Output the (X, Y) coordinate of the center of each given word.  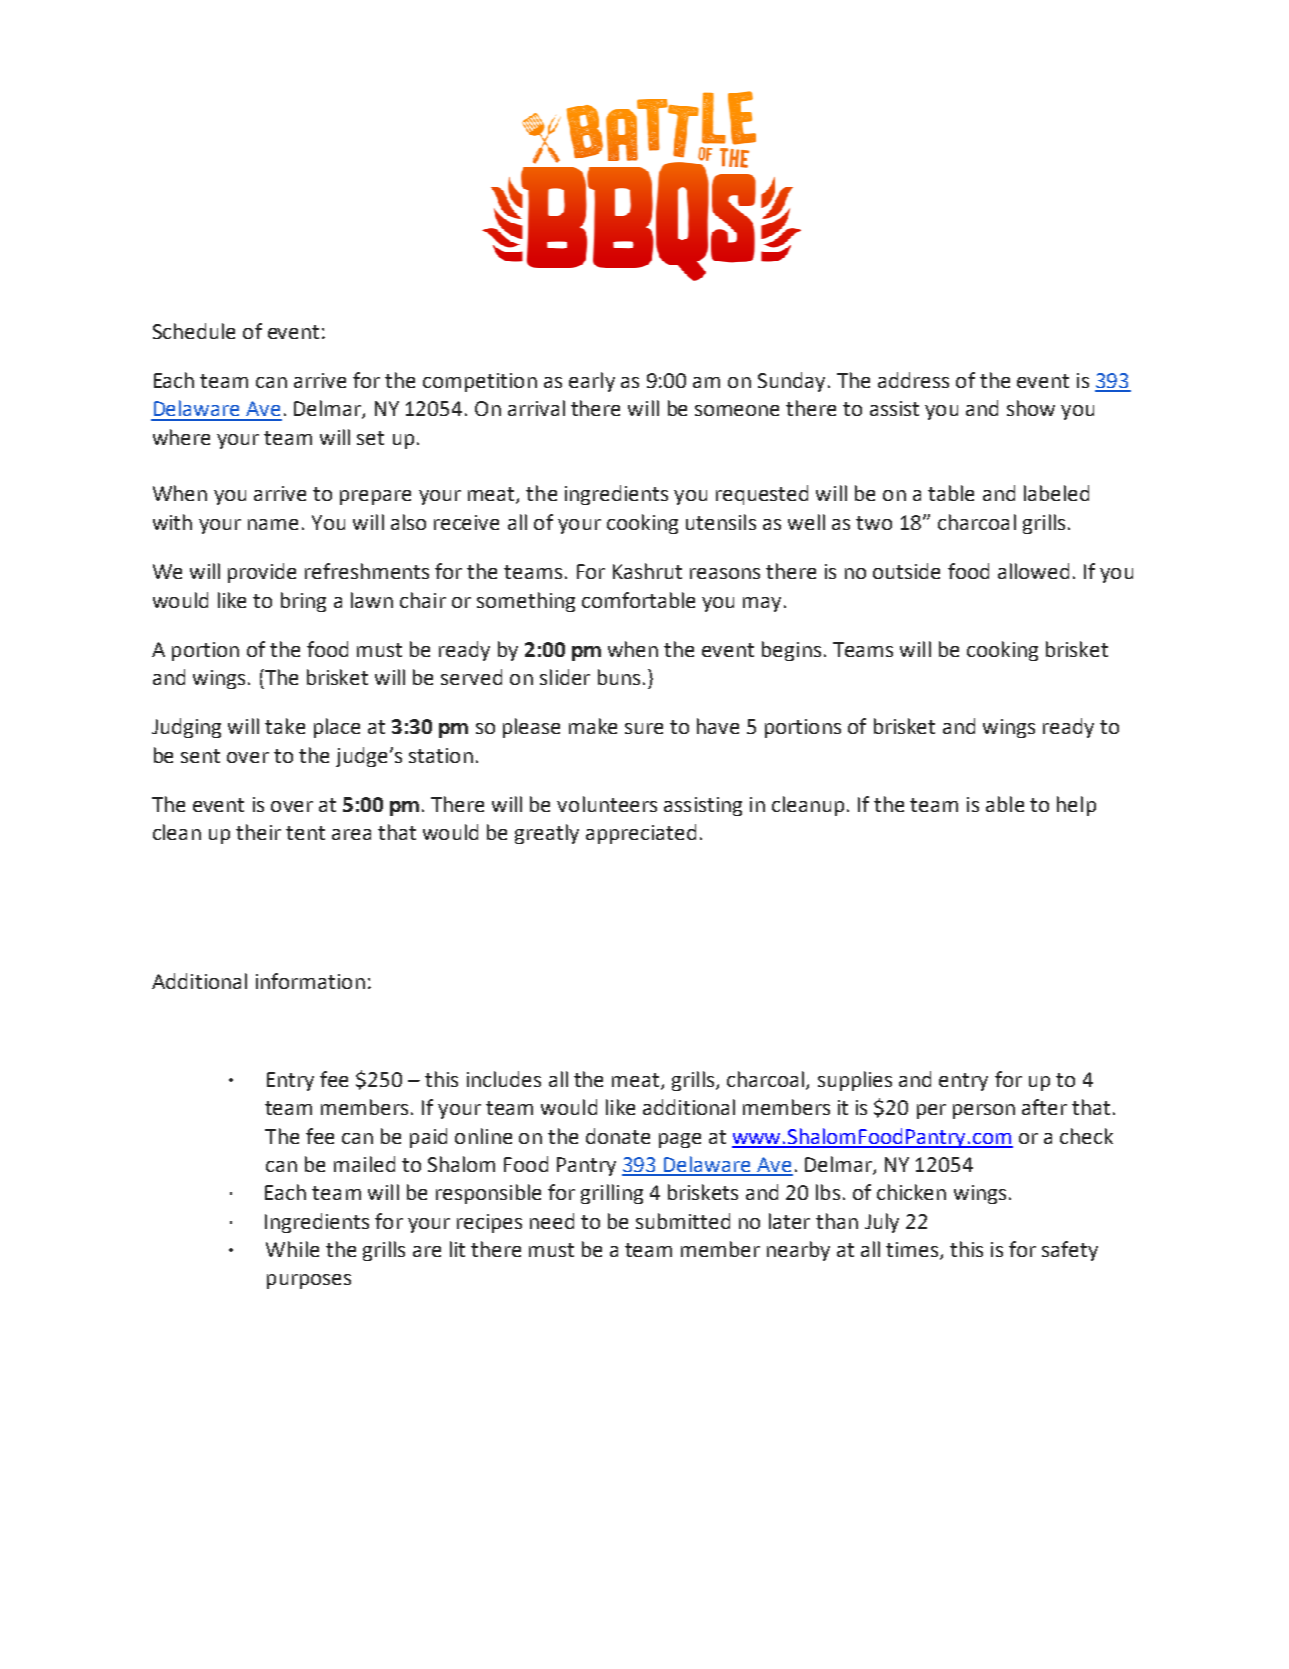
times (912, 1249)
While (292, 1249)
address (913, 380)
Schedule (194, 331)
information (310, 981)
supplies (855, 1081)
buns (619, 677)
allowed (1033, 571)
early (592, 382)
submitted (683, 1221)
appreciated (641, 834)
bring (303, 602)
